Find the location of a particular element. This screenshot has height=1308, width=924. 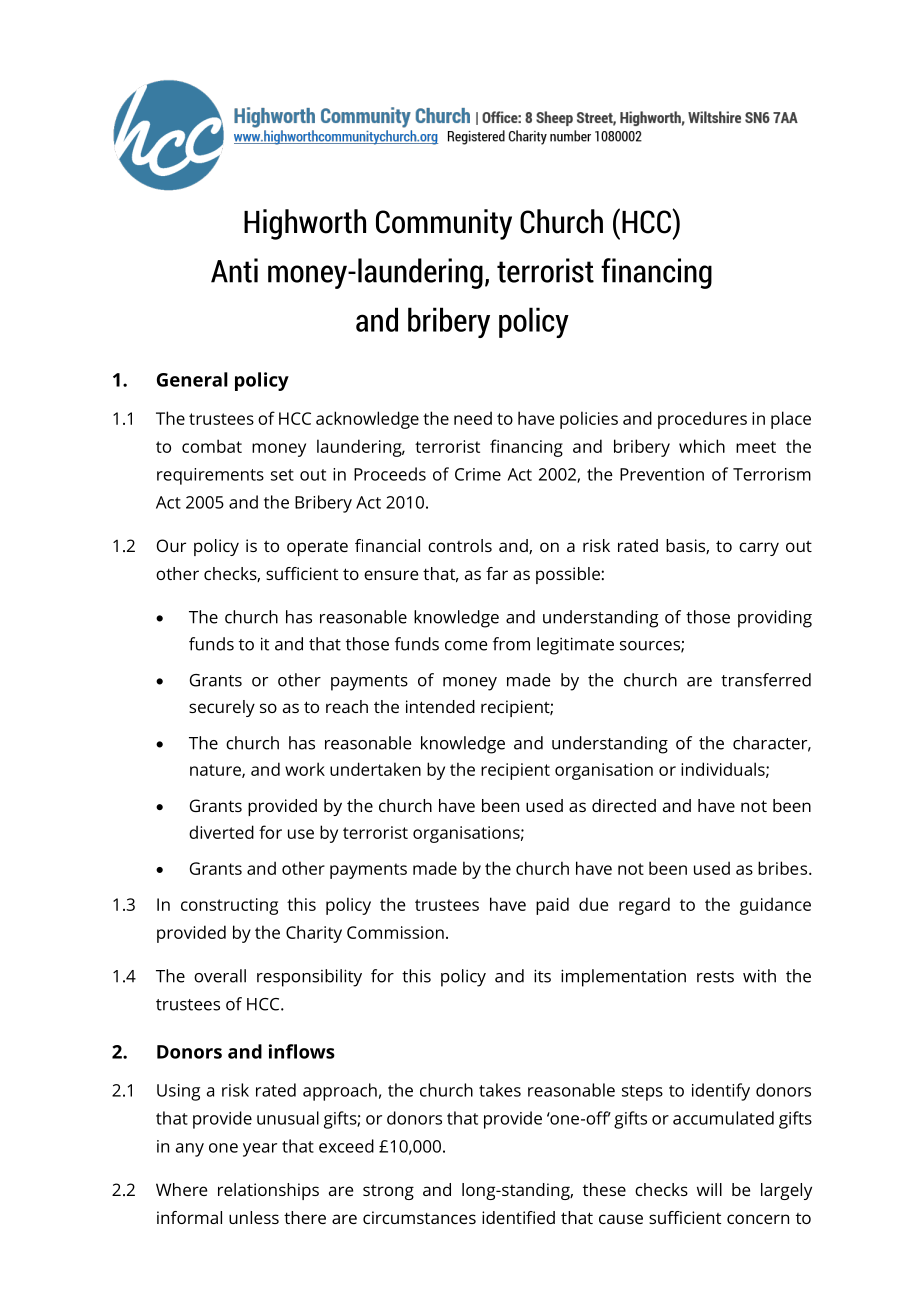

Anti is located at coordinates (234, 270).
